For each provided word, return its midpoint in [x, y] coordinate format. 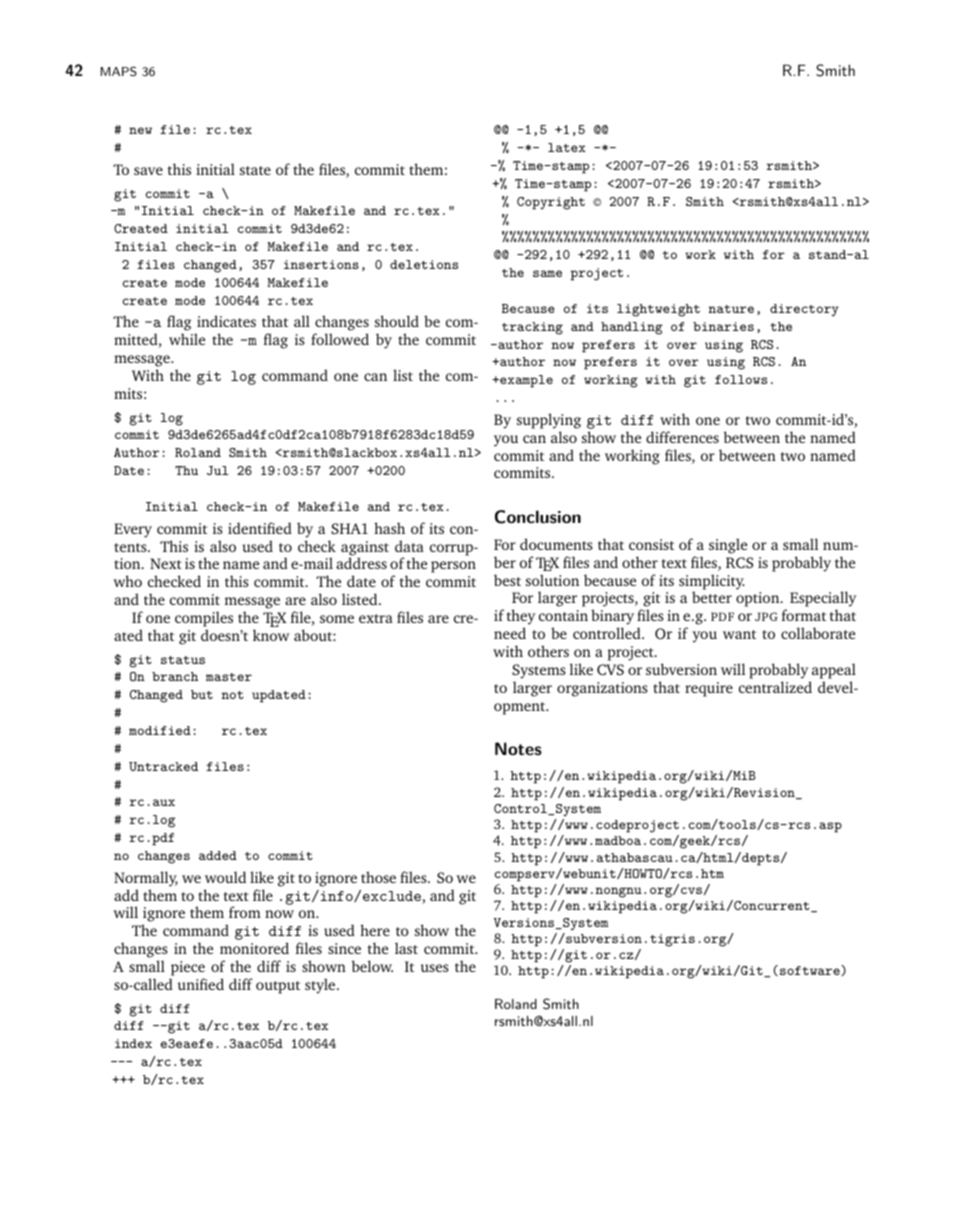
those [378, 877]
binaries [723, 326]
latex [567, 147]
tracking [532, 328]
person [453, 567]
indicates [226, 321]
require [709, 689]
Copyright [551, 203]
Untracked [163, 766]
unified [201, 984]
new [140, 130]
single [728, 546]
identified [260, 528]
